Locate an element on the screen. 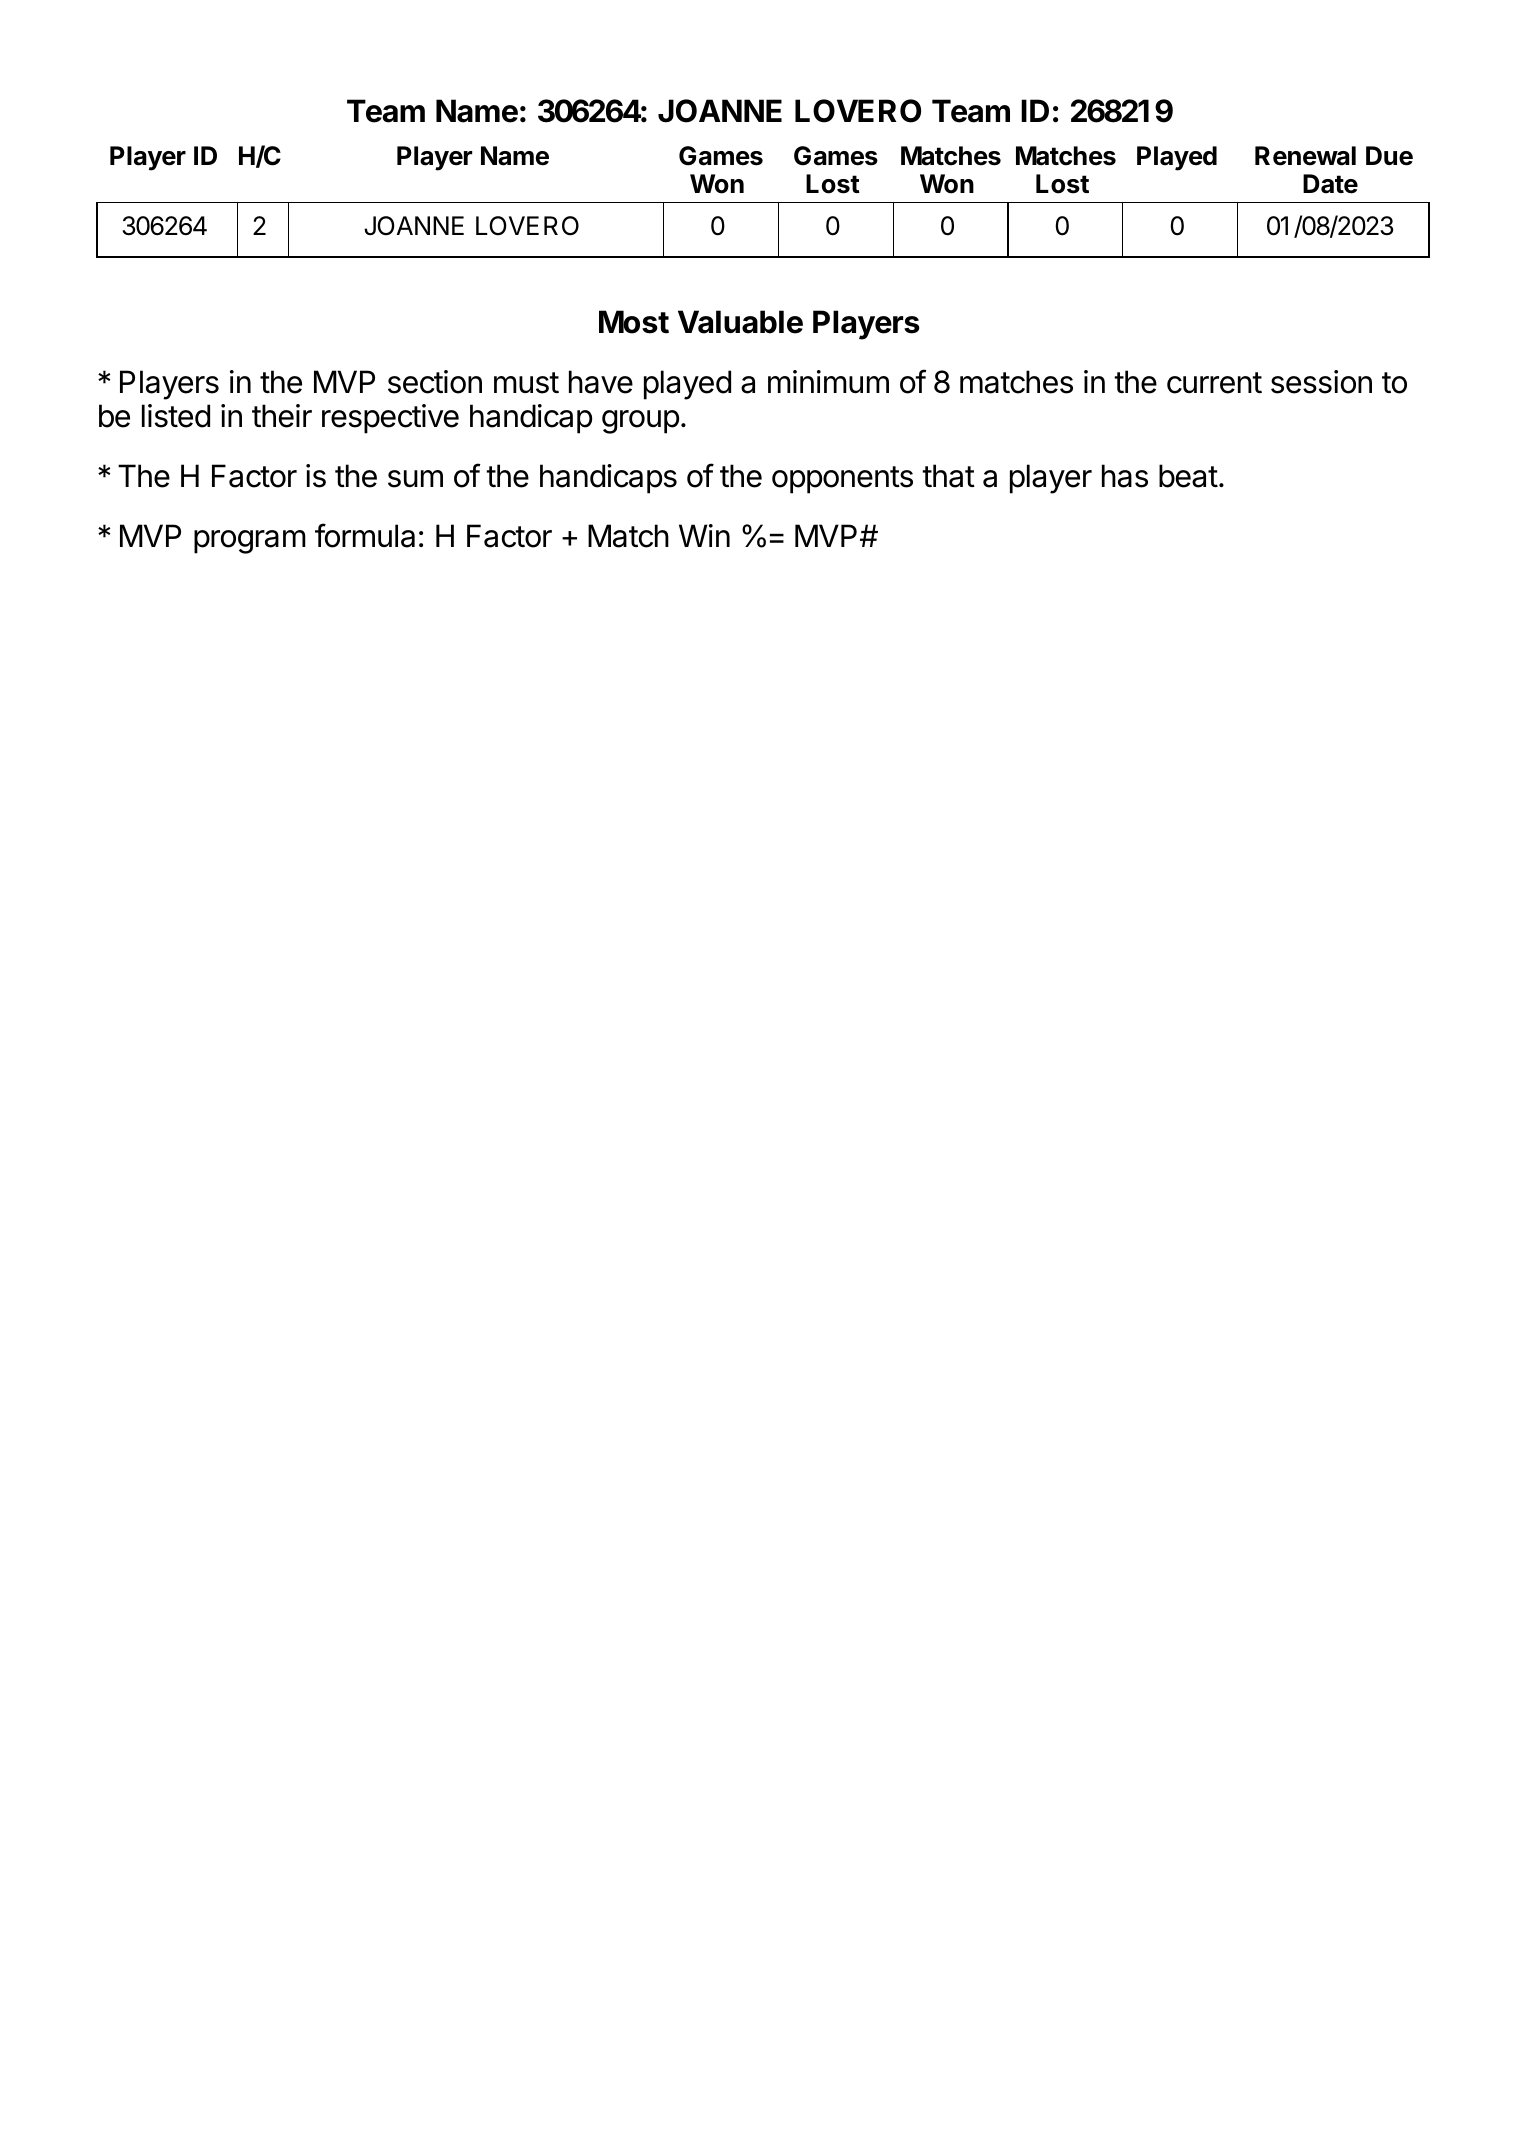  beat is located at coordinates (1188, 476).
